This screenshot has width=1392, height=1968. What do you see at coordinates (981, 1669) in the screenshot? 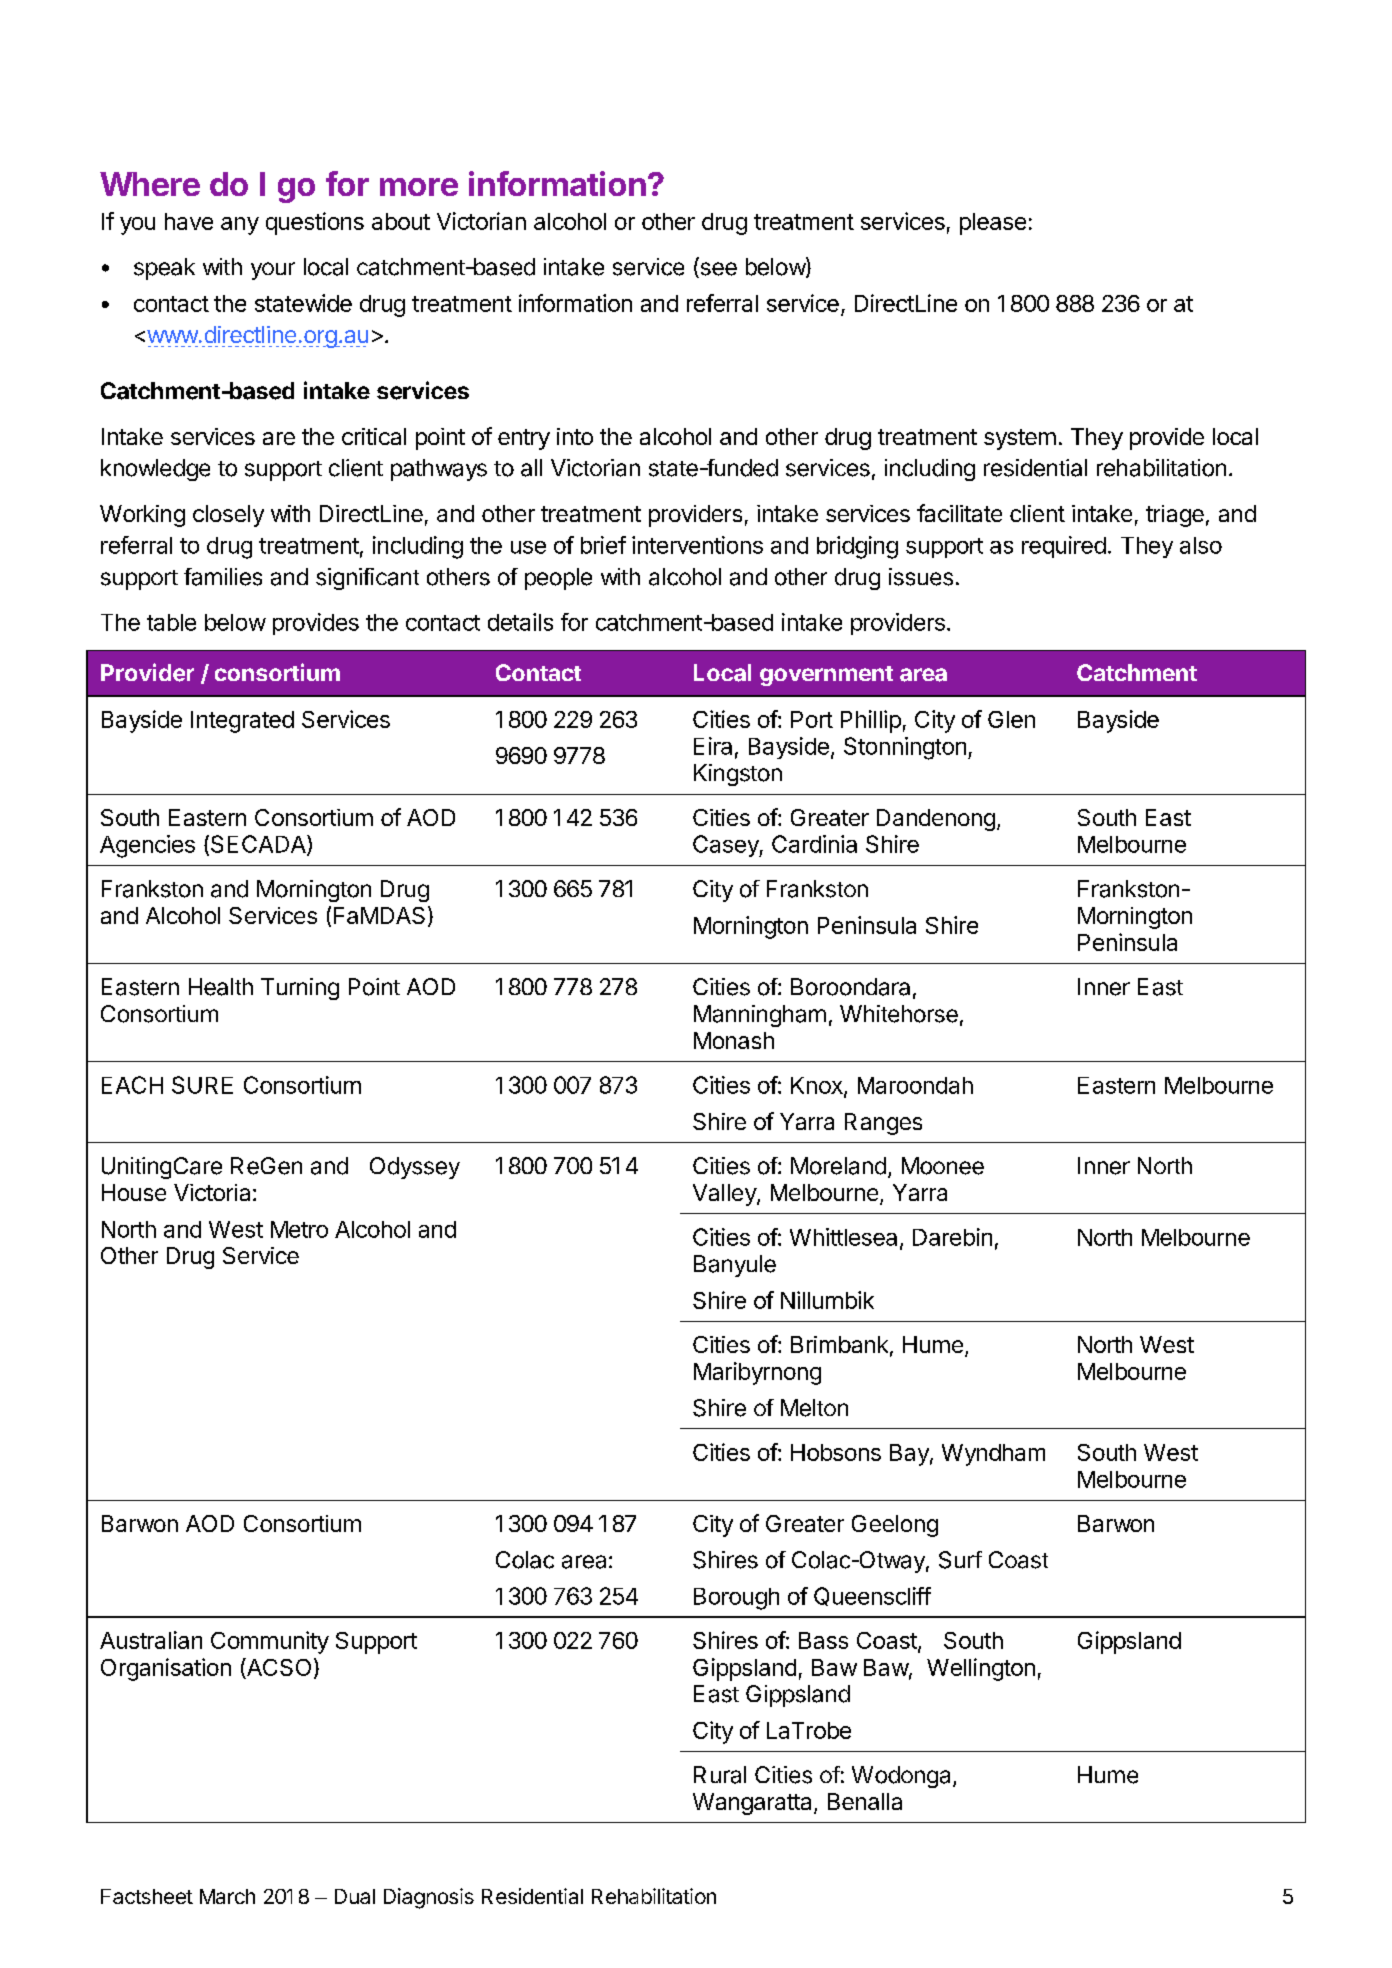
I see `Wellington` at bounding box center [981, 1669].
